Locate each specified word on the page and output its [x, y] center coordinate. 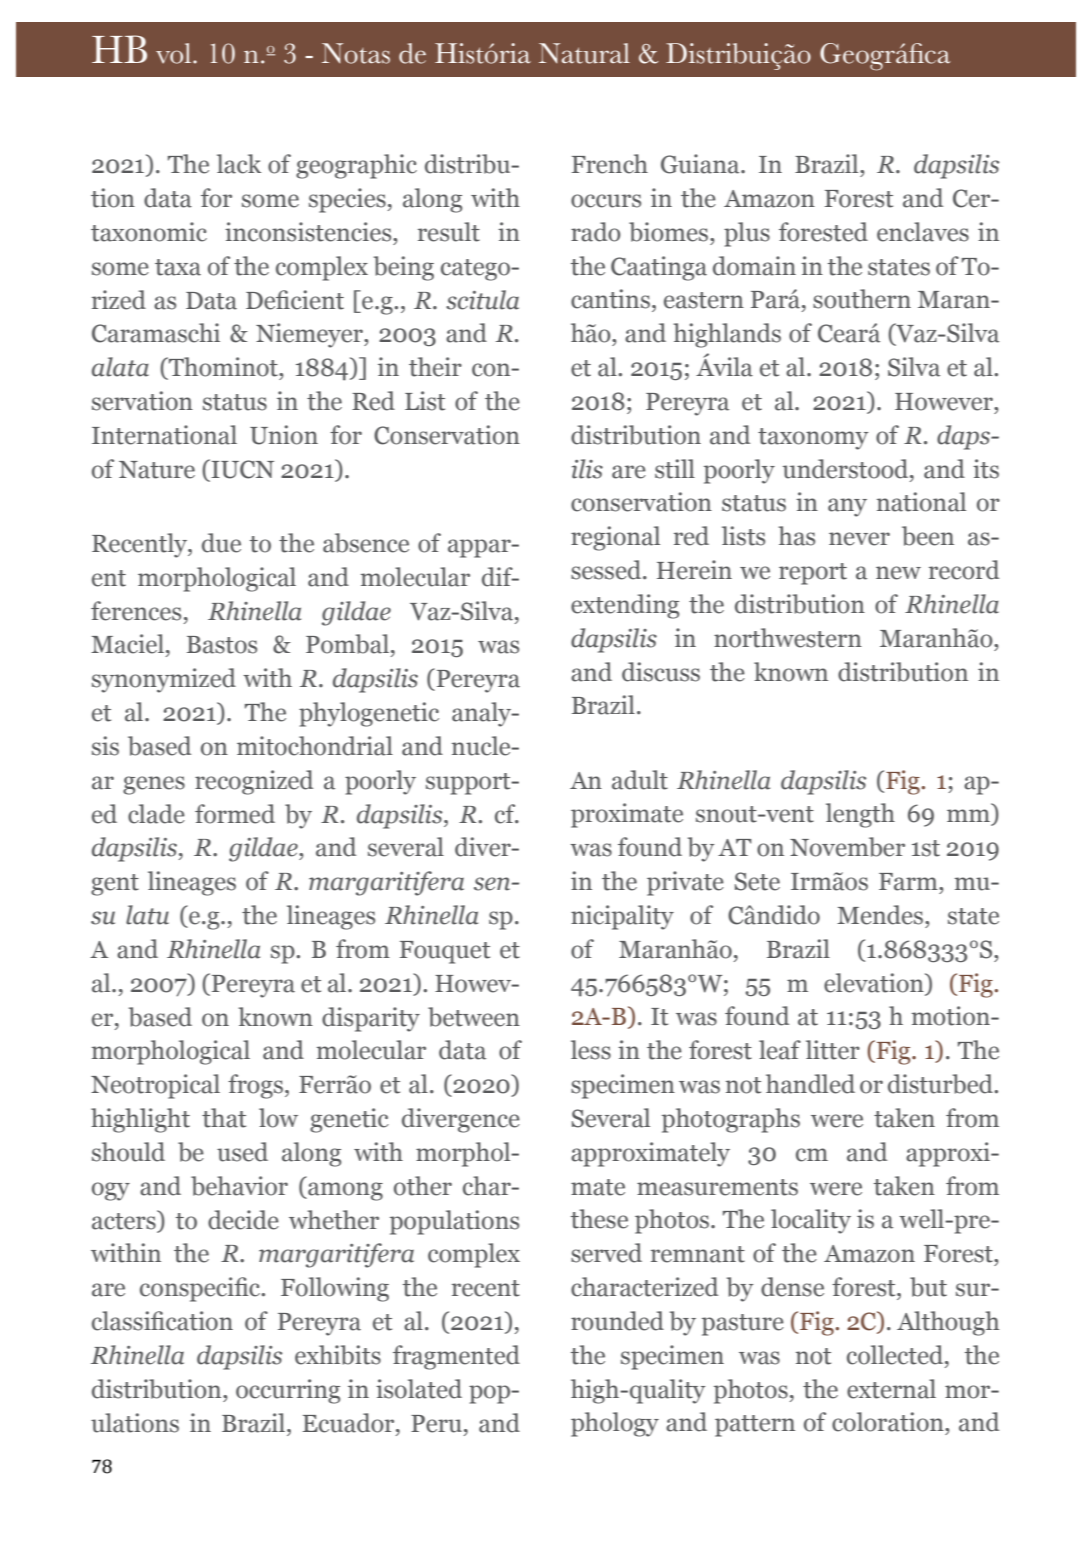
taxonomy [813, 439]
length [860, 815]
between [474, 1017]
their [435, 367]
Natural [584, 53]
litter [833, 1050]
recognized [254, 782]
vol [175, 53]
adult [640, 780]
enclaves [923, 232]
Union [284, 435]
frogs [255, 1086]
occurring [288, 1391]
